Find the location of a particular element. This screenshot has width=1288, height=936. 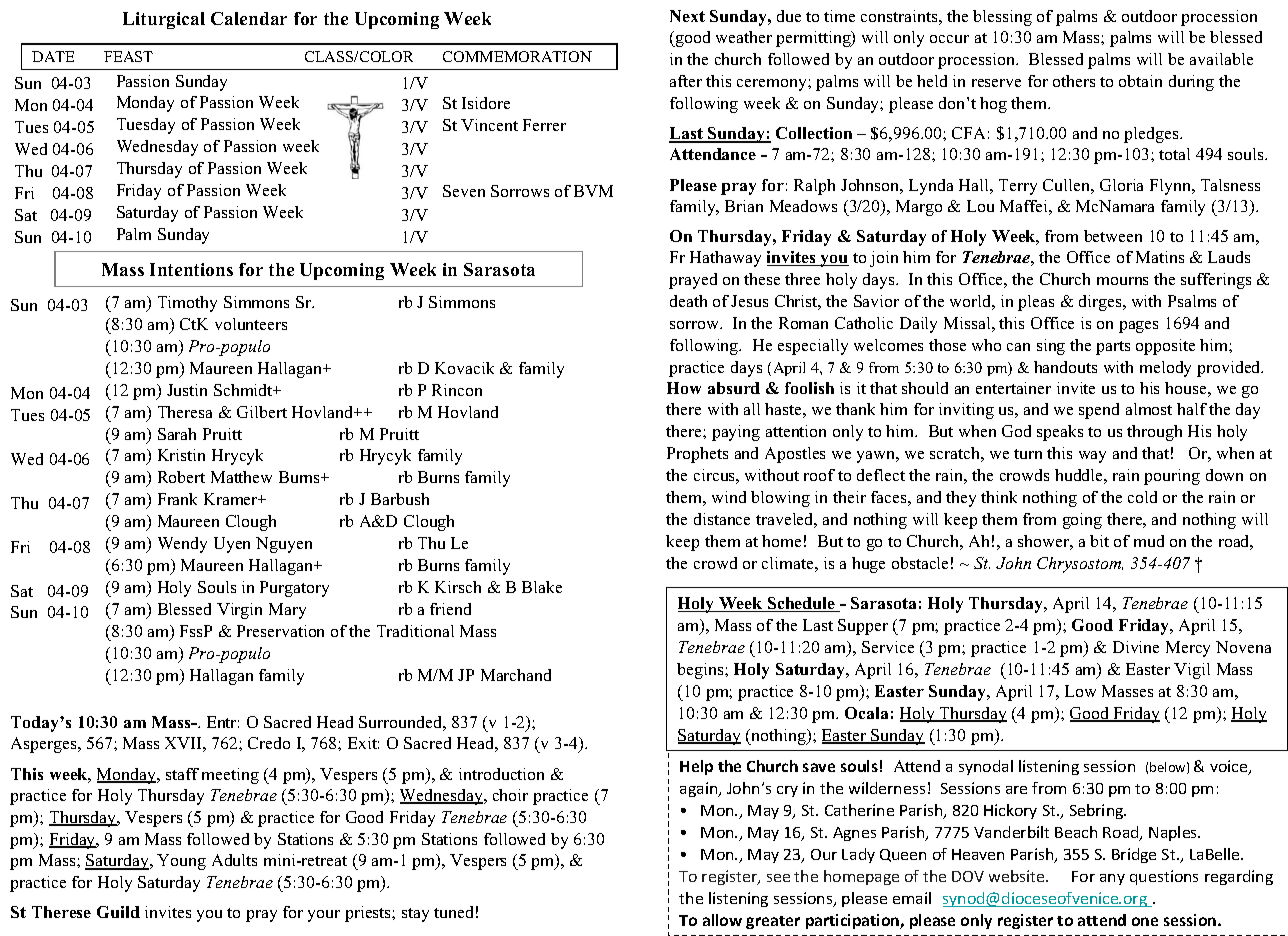

Divine is located at coordinates (1136, 647).
